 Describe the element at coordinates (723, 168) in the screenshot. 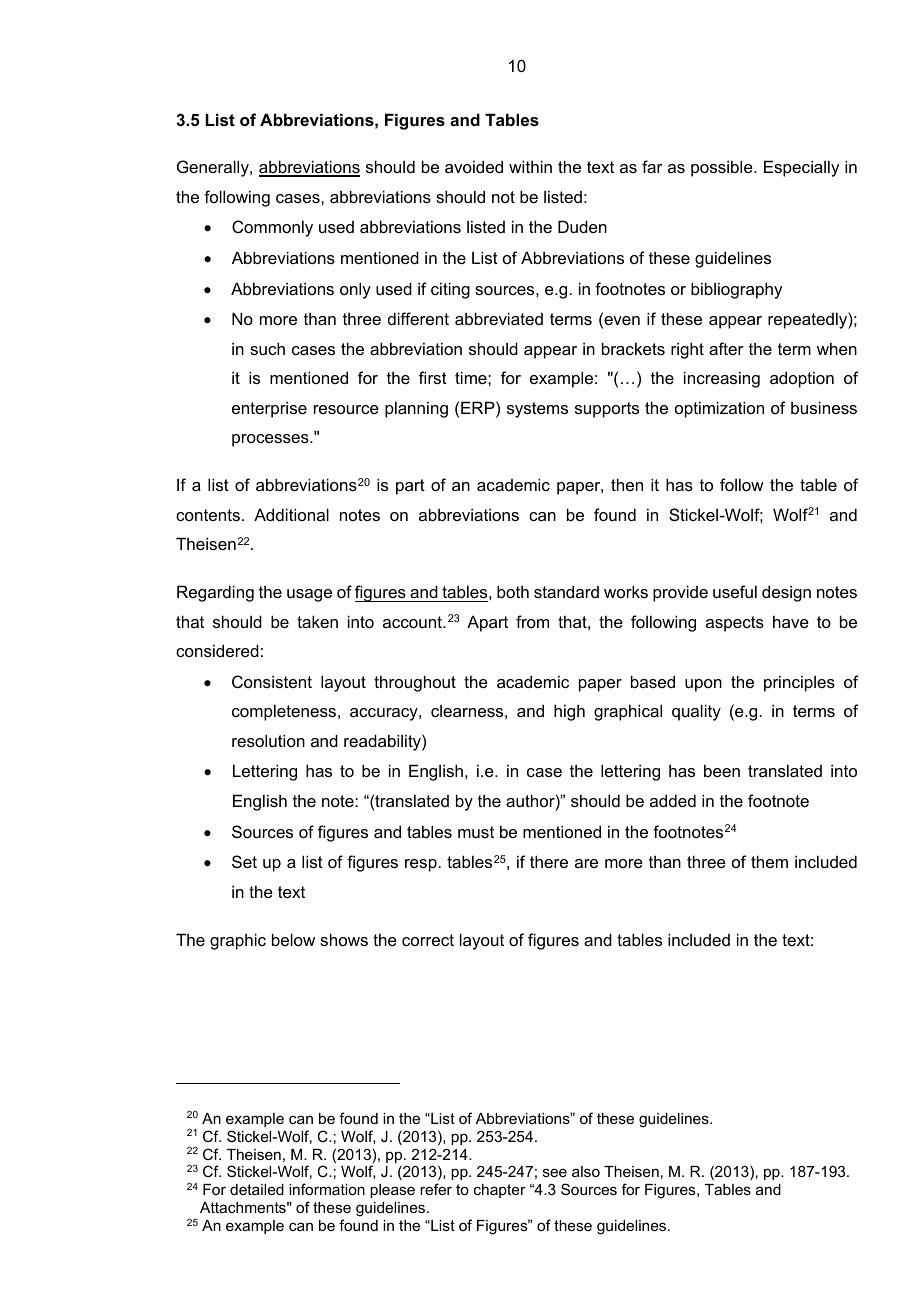

I see `possible` at that location.
